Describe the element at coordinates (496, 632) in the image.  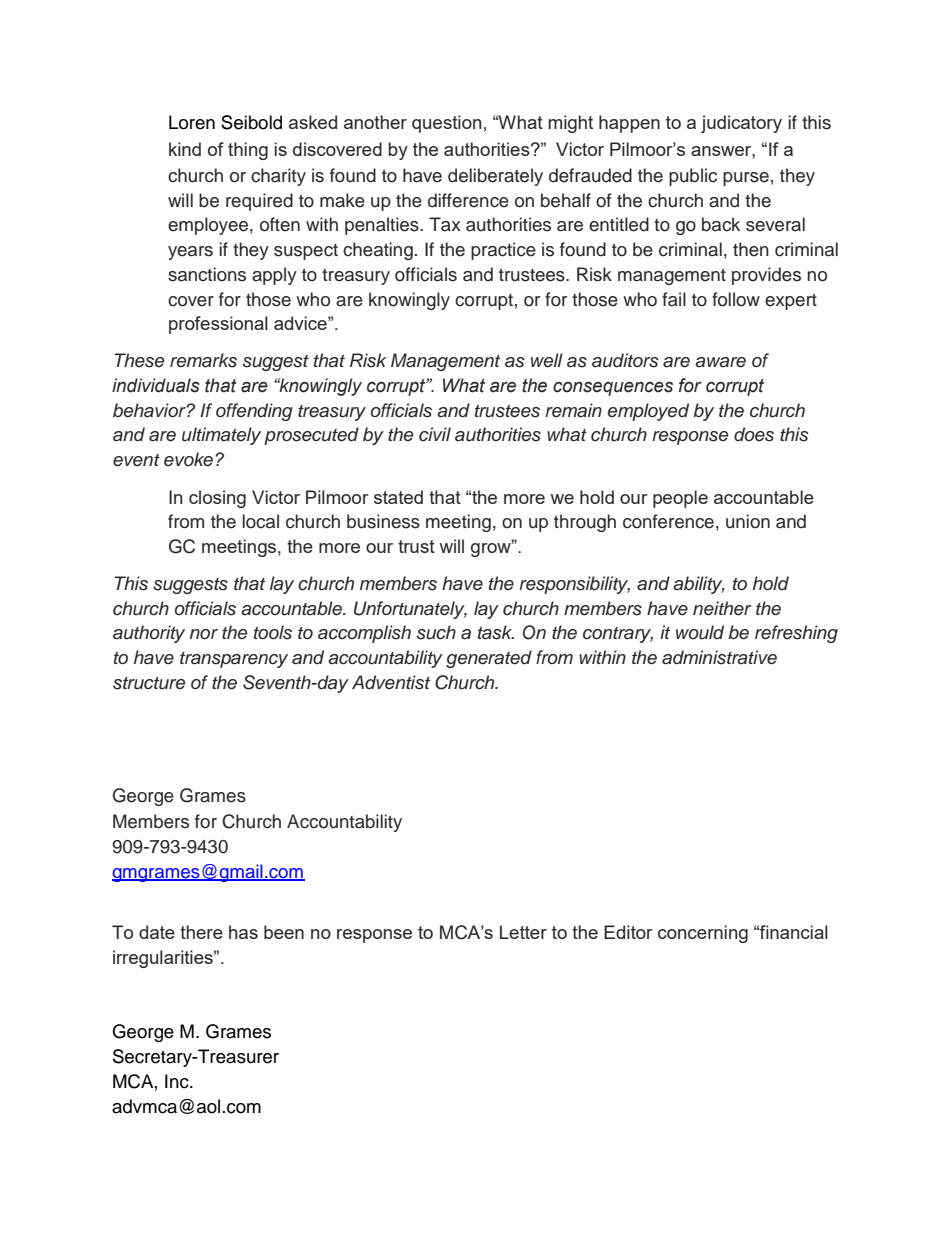
I see `task` at that location.
